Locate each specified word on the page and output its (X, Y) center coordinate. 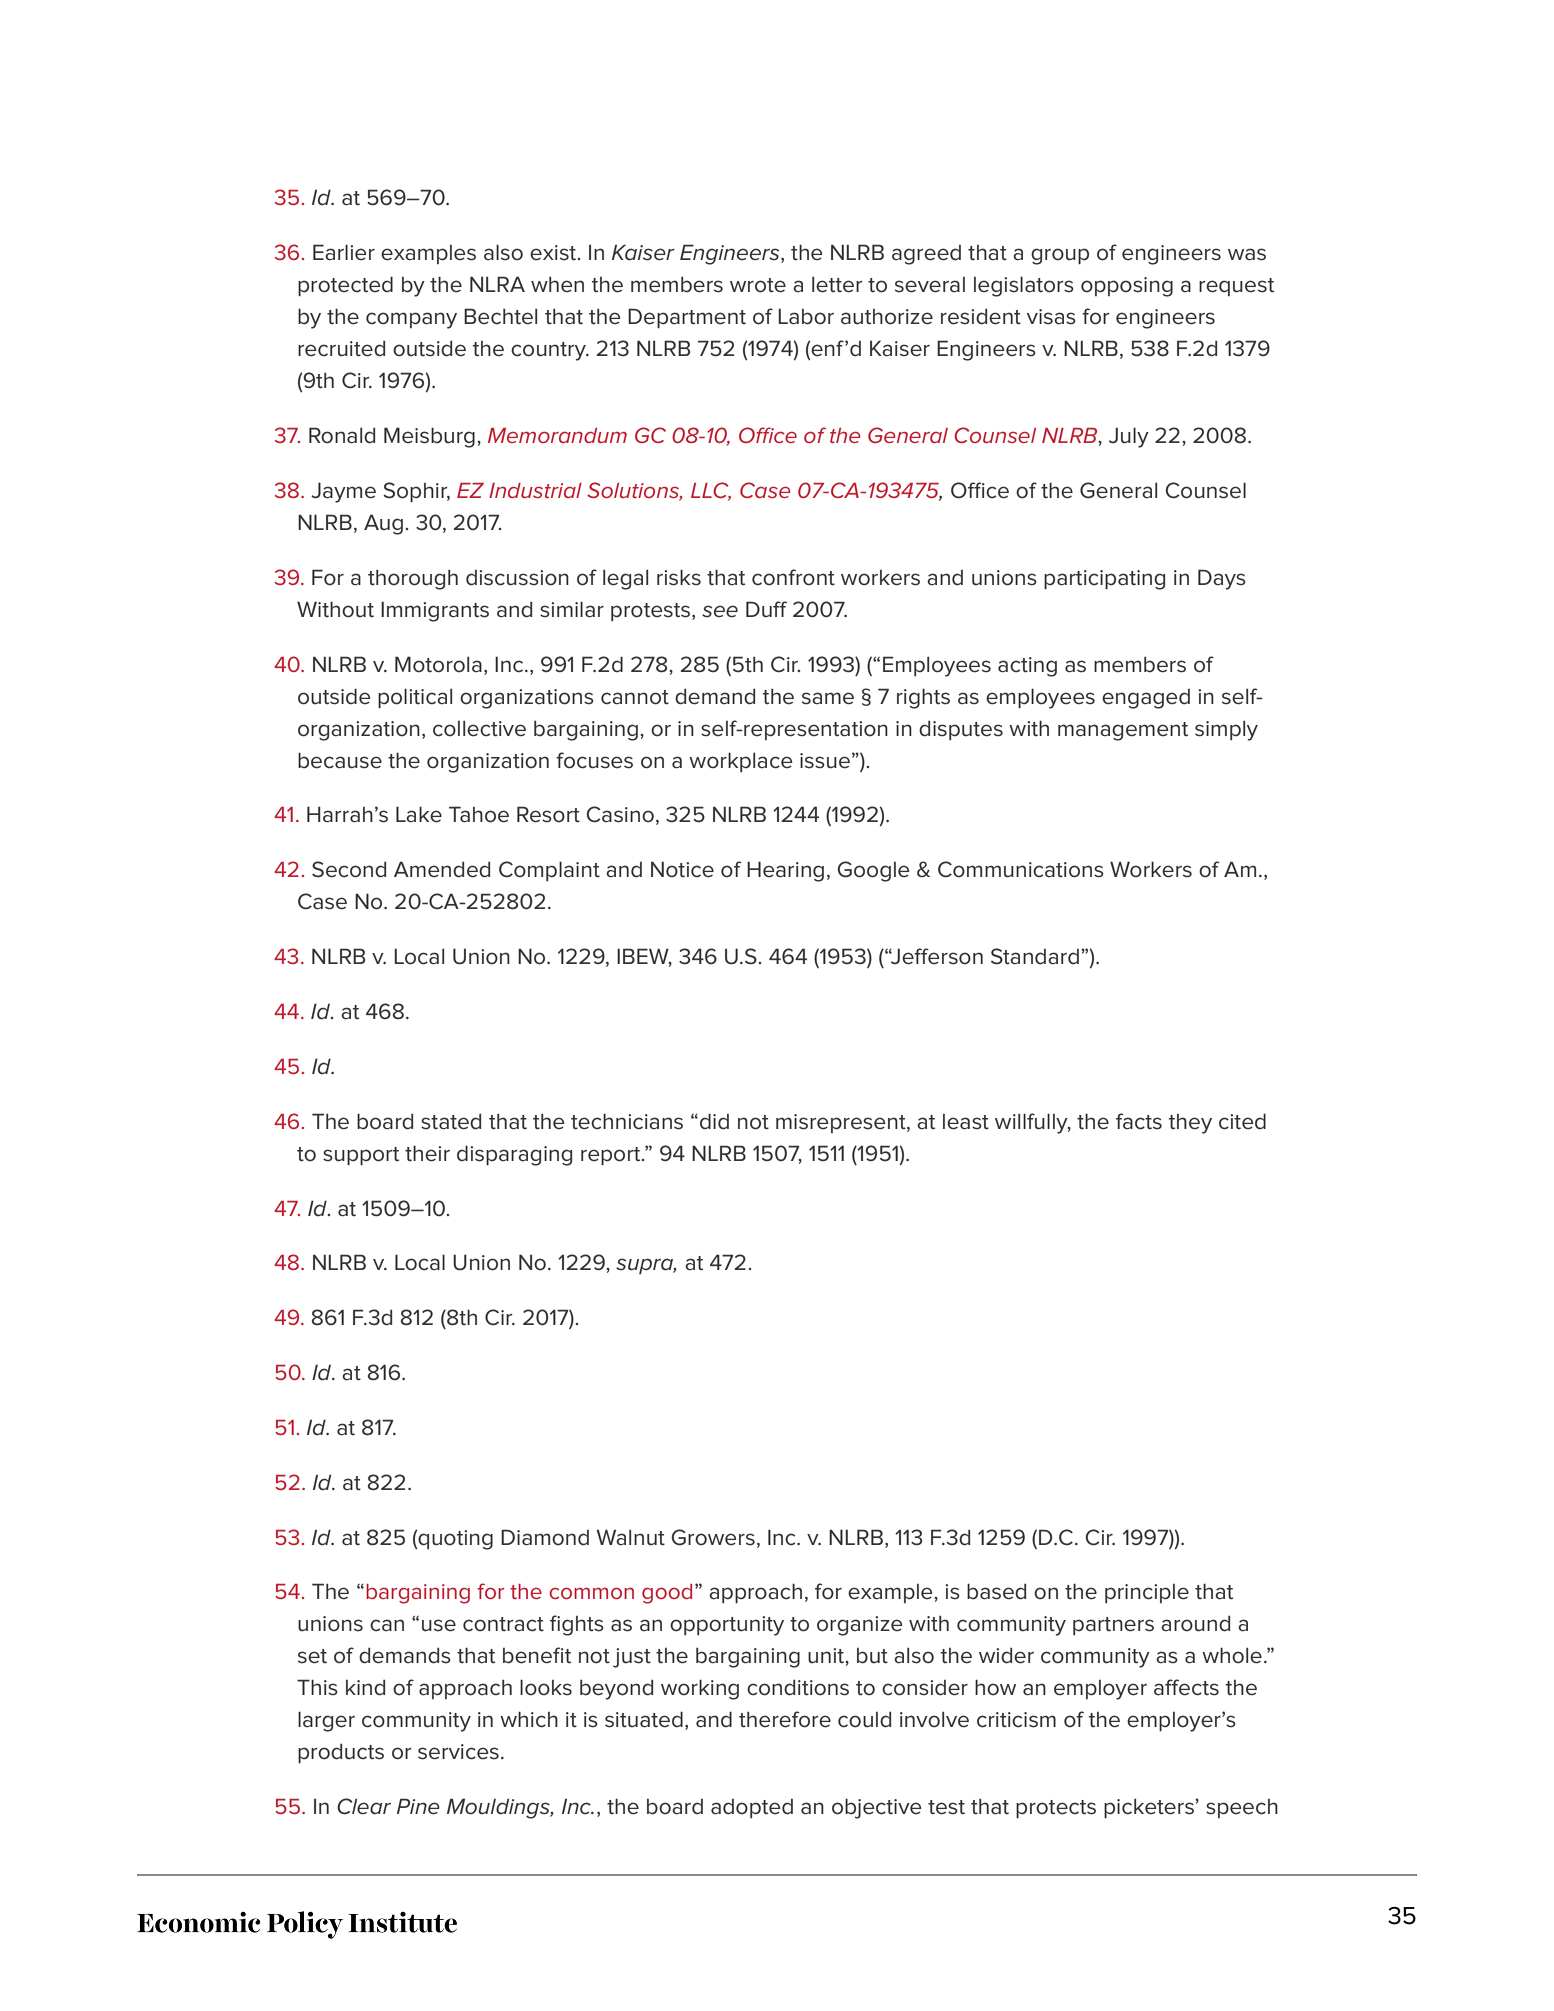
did (714, 1121)
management (1123, 731)
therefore (785, 1719)
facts (1139, 1121)
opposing (1127, 287)
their (427, 1153)
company (411, 320)
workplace (741, 762)
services (458, 1752)
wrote (758, 285)
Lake (419, 814)
